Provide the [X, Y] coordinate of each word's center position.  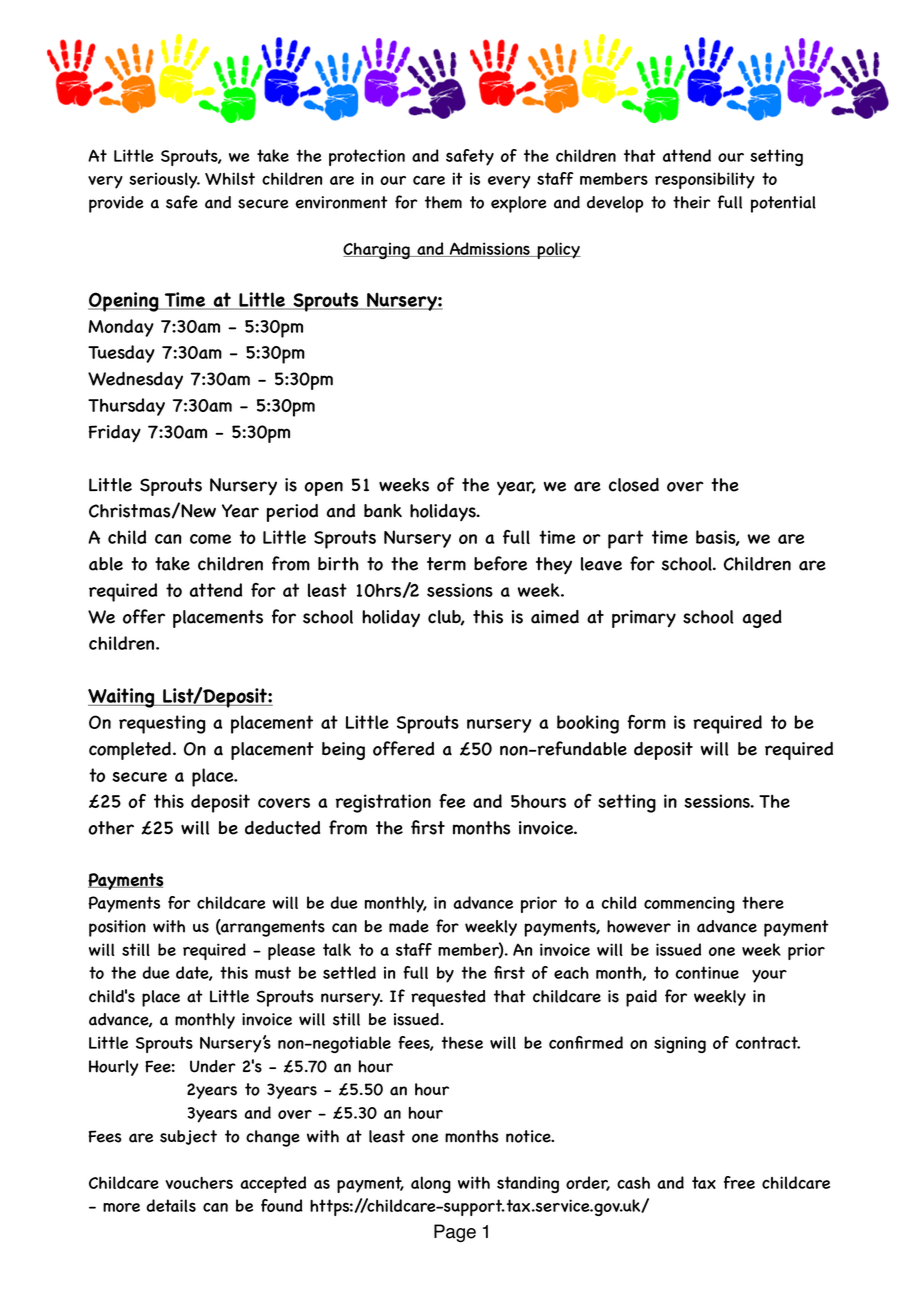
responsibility [705, 180]
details [171, 1205]
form [646, 722]
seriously [164, 180]
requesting [162, 724]
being [343, 751]
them [443, 202]
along [431, 1184]
